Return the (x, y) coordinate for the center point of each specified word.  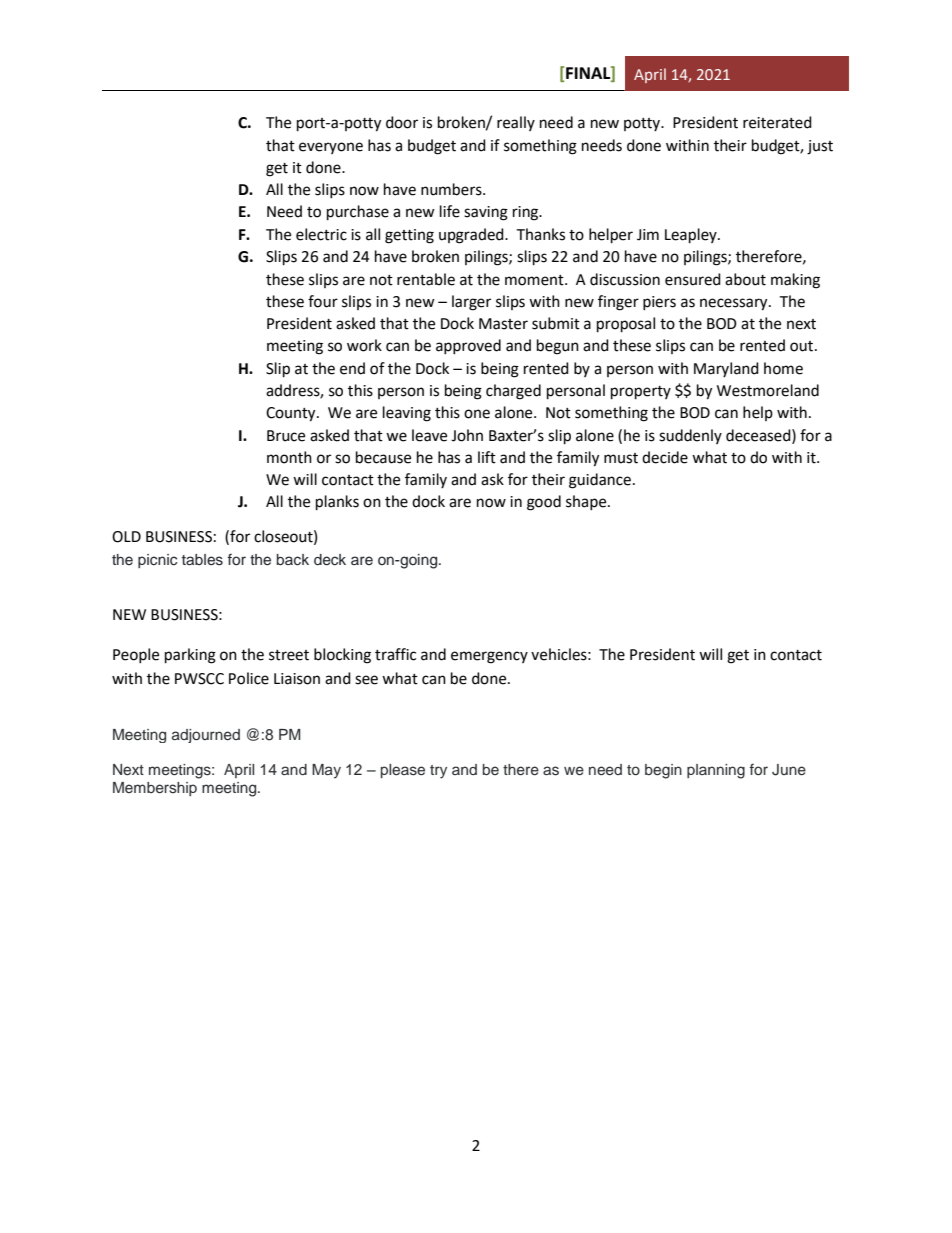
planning (716, 771)
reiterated (777, 122)
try (438, 772)
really (516, 123)
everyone (331, 148)
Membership (155, 789)
